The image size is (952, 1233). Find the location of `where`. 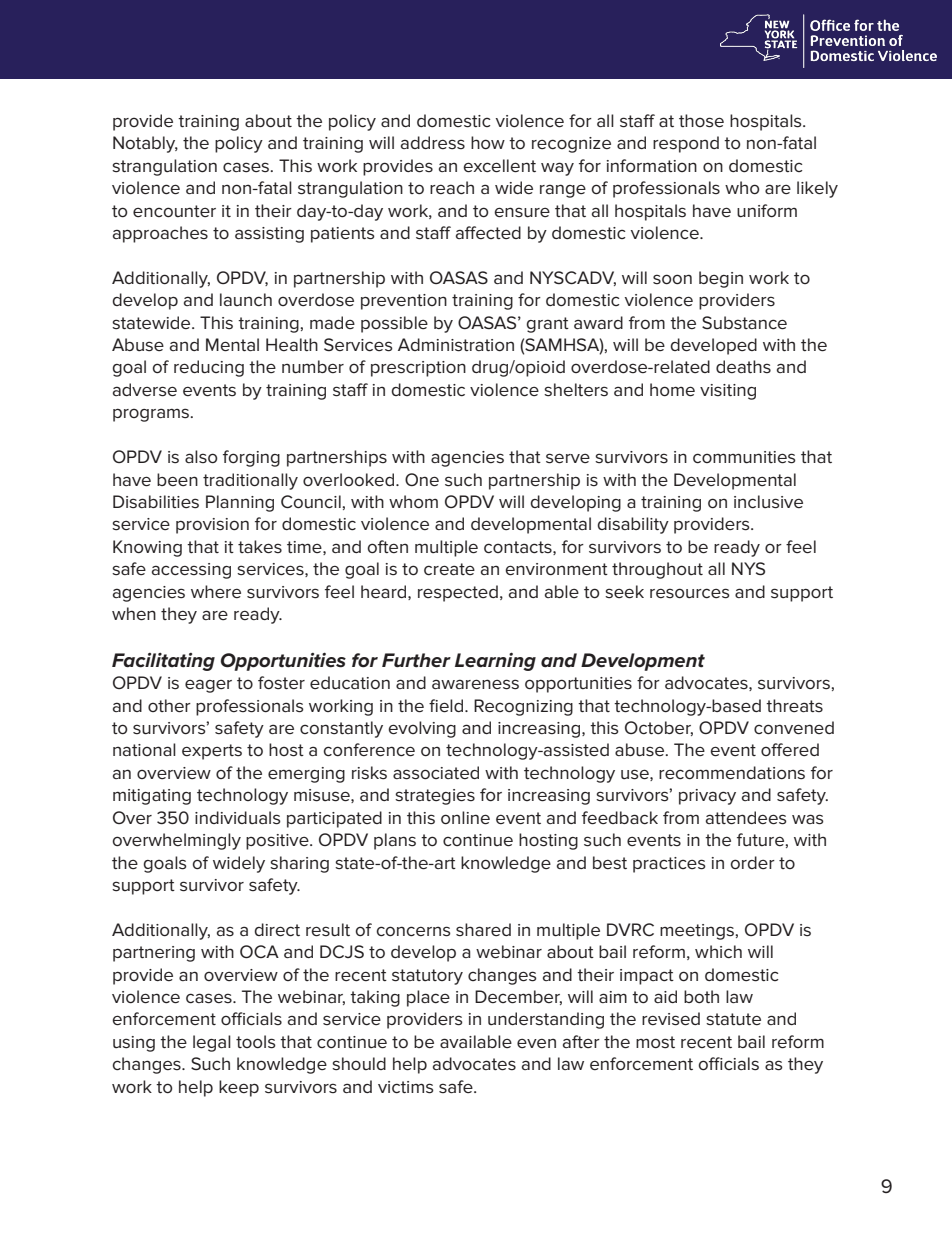

where is located at coordinates (216, 591).
